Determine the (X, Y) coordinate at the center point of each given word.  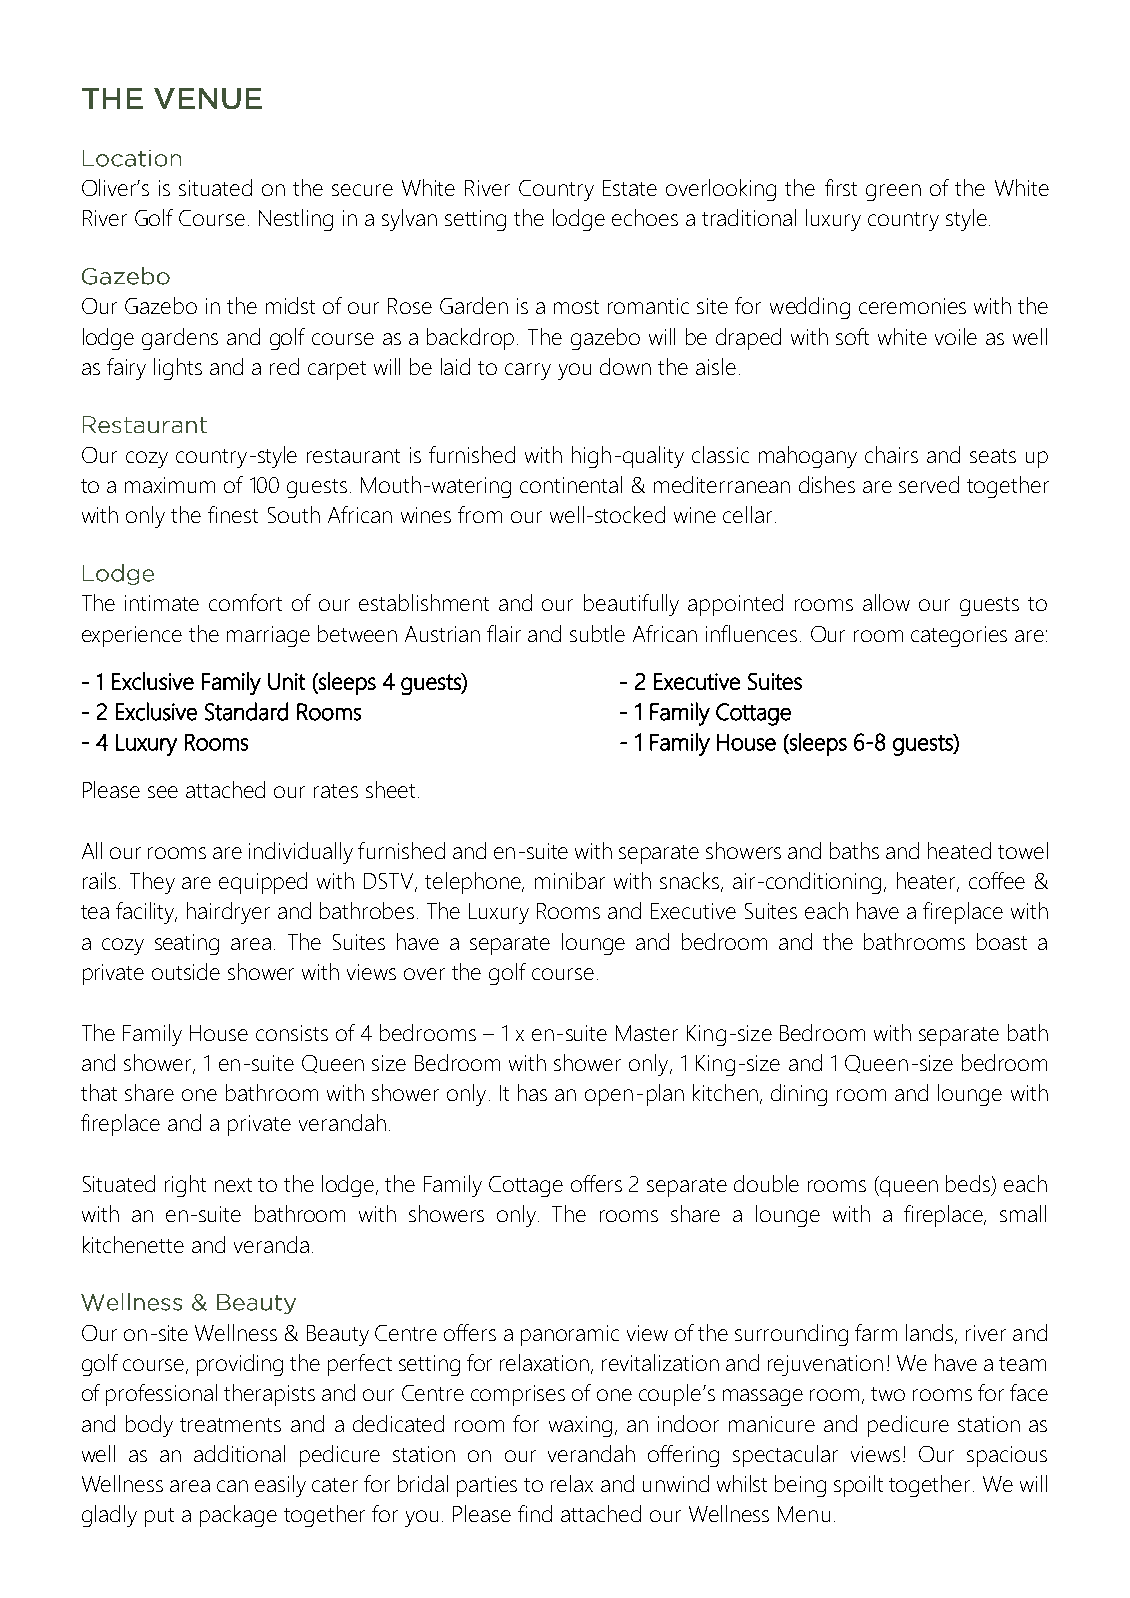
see (163, 792)
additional (239, 1453)
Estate (630, 188)
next (233, 1185)
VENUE (208, 98)
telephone (474, 883)
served (929, 484)
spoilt (858, 1486)
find (535, 1513)
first (841, 187)
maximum (170, 485)
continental (571, 484)
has (532, 1092)
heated (959, 850)
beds (969, 1185)
